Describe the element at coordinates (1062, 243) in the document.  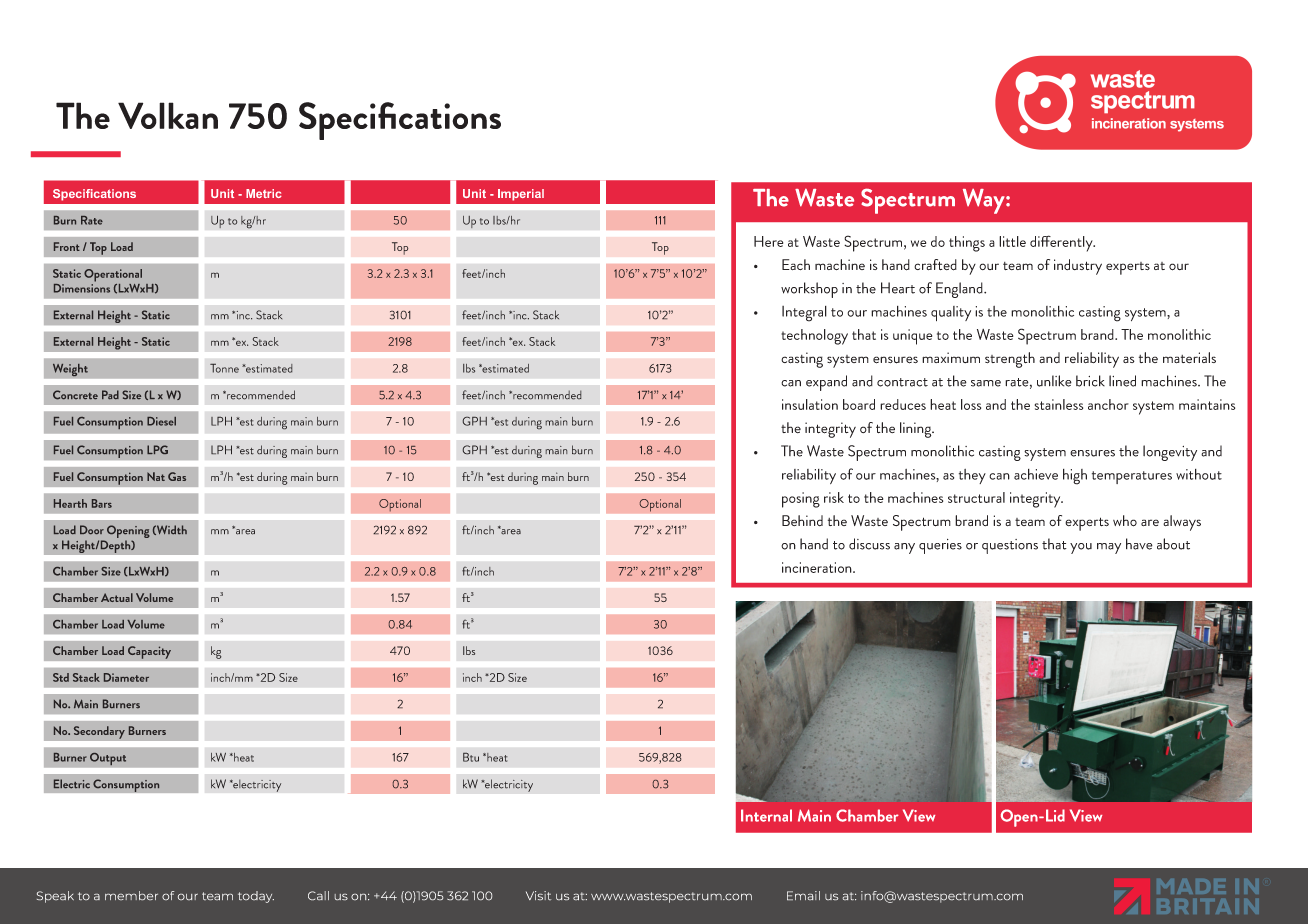
I see `differently` at that location.
